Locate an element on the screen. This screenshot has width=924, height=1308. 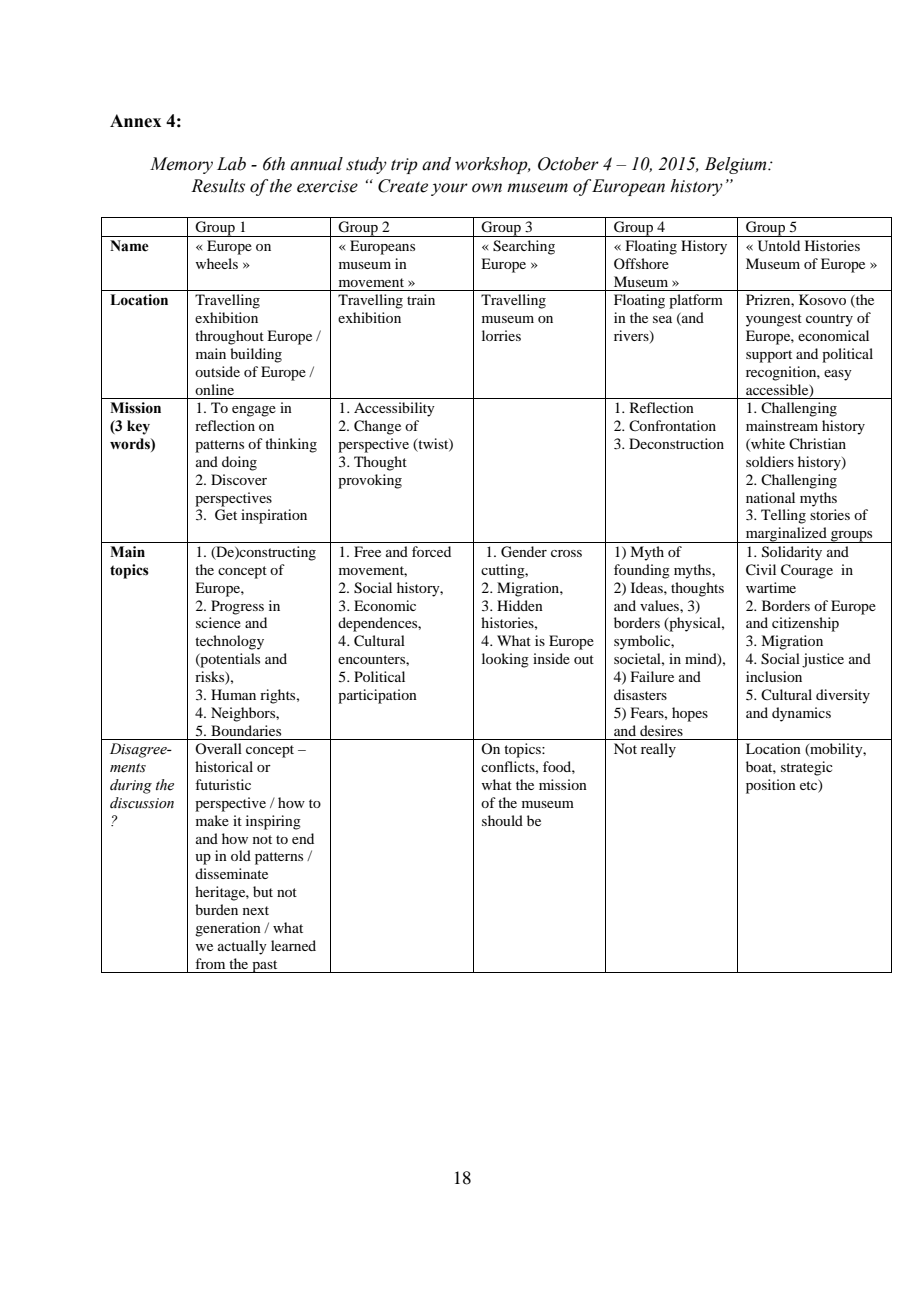
support is located at coordinates (769, 356).
